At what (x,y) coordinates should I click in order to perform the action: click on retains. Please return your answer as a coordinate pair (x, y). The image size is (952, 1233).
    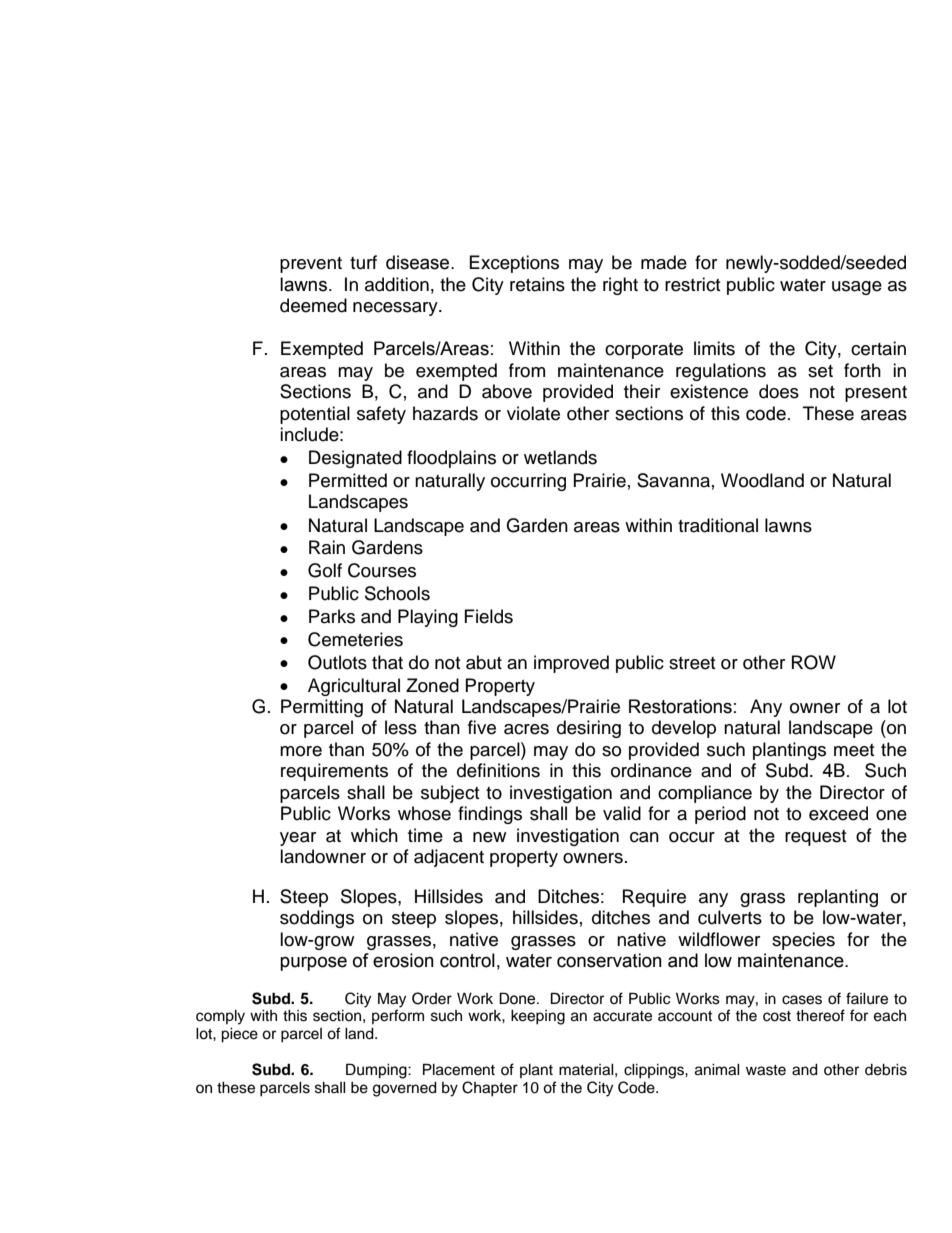
    Looking at the image, I should click on (537, 284).
